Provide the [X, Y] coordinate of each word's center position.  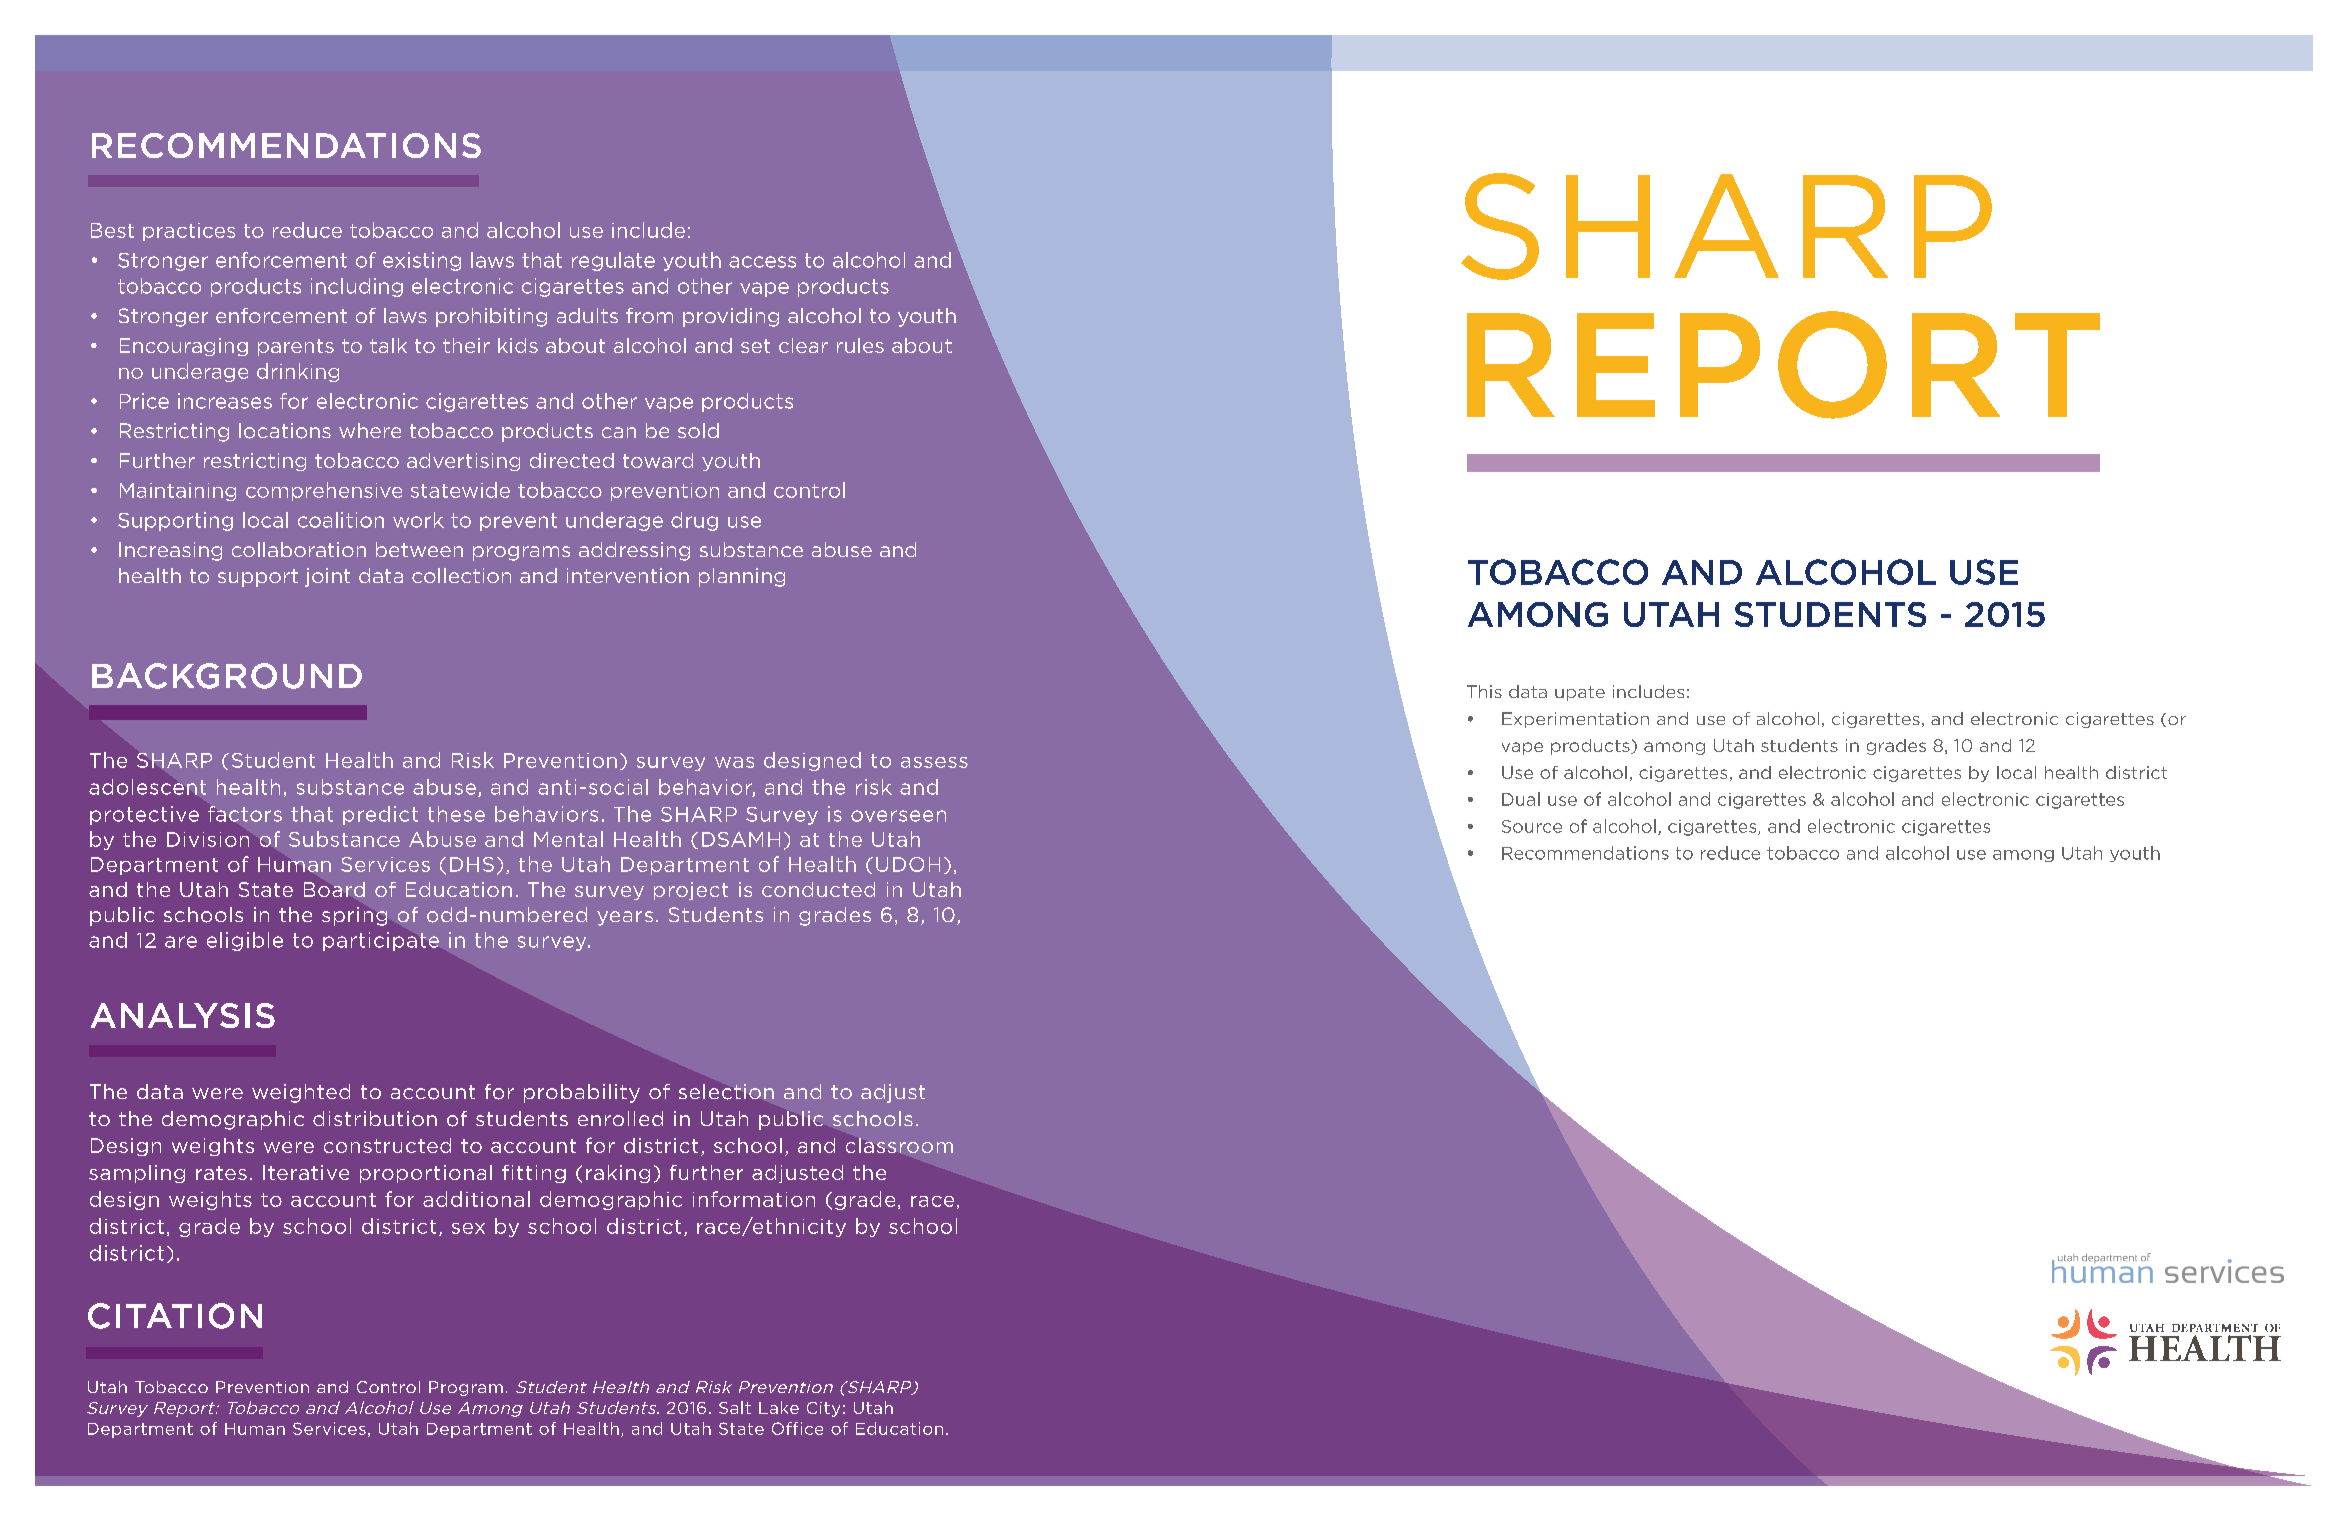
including [357, 287]
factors [245, 814]
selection [726, 1092]
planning [742, 577]
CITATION [175, 1316]
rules [860, 345]
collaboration [299, 549]
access [762, 262]
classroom [899, 1145]
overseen [898, 816]
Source [1532, 826]
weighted [301, 1093]
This [1484, 691]
